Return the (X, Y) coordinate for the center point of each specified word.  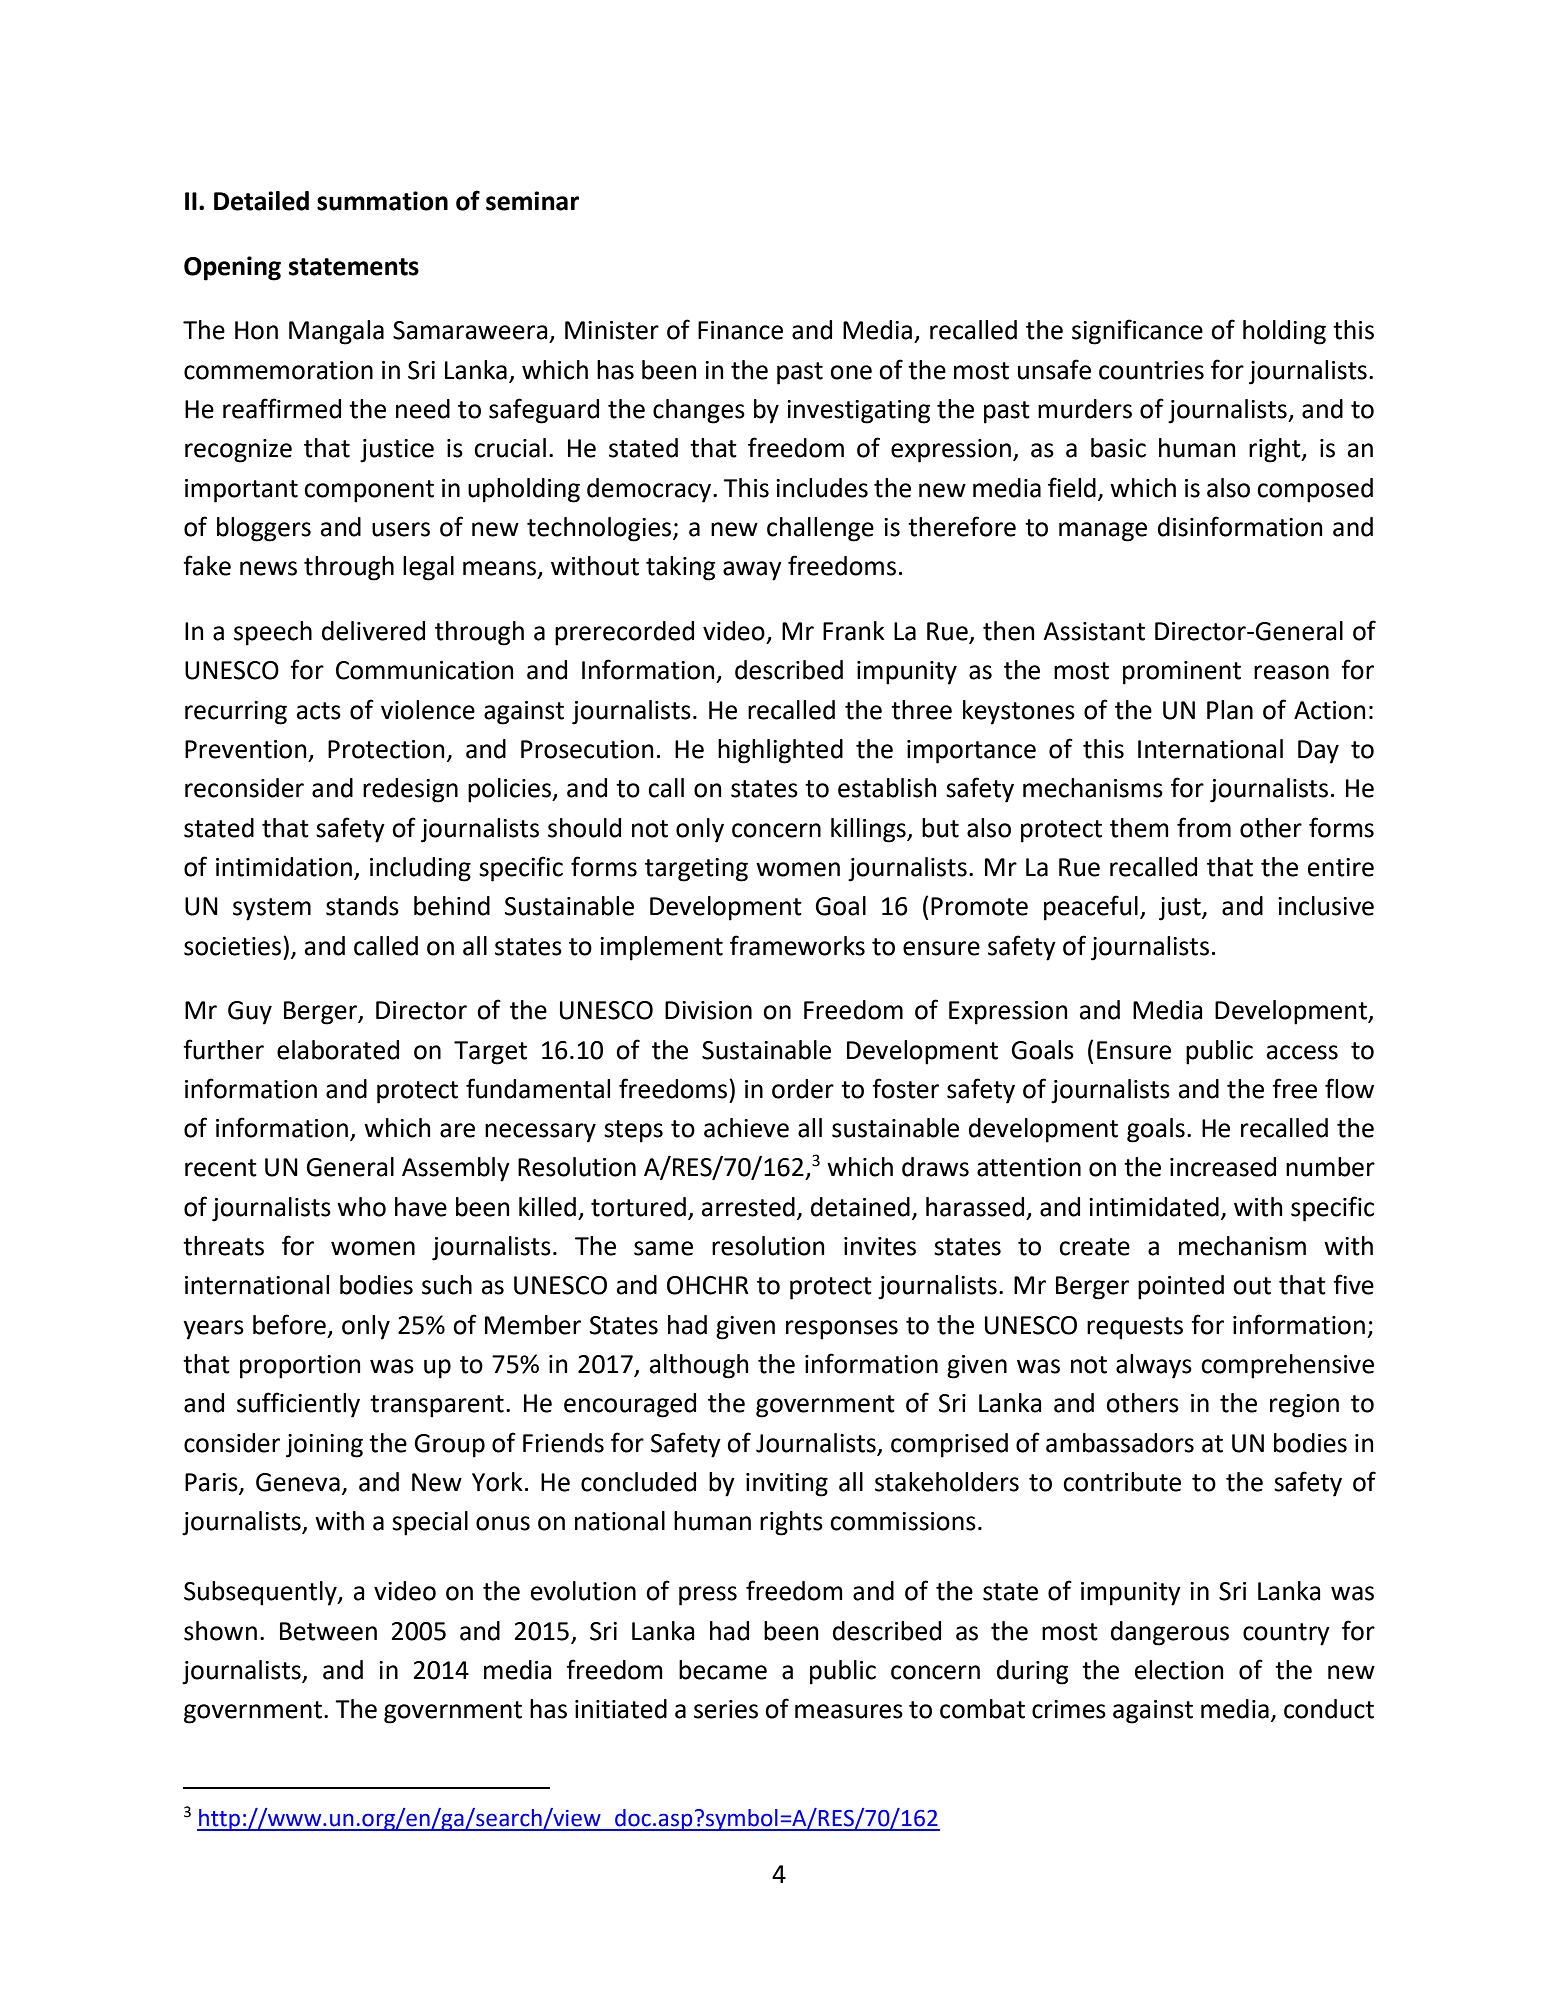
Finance (740, 330)
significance (1137, 332)
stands (362, 906)
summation (382, 201)
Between (328, 1631)
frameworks (797, 945)
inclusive (1326, 906)
